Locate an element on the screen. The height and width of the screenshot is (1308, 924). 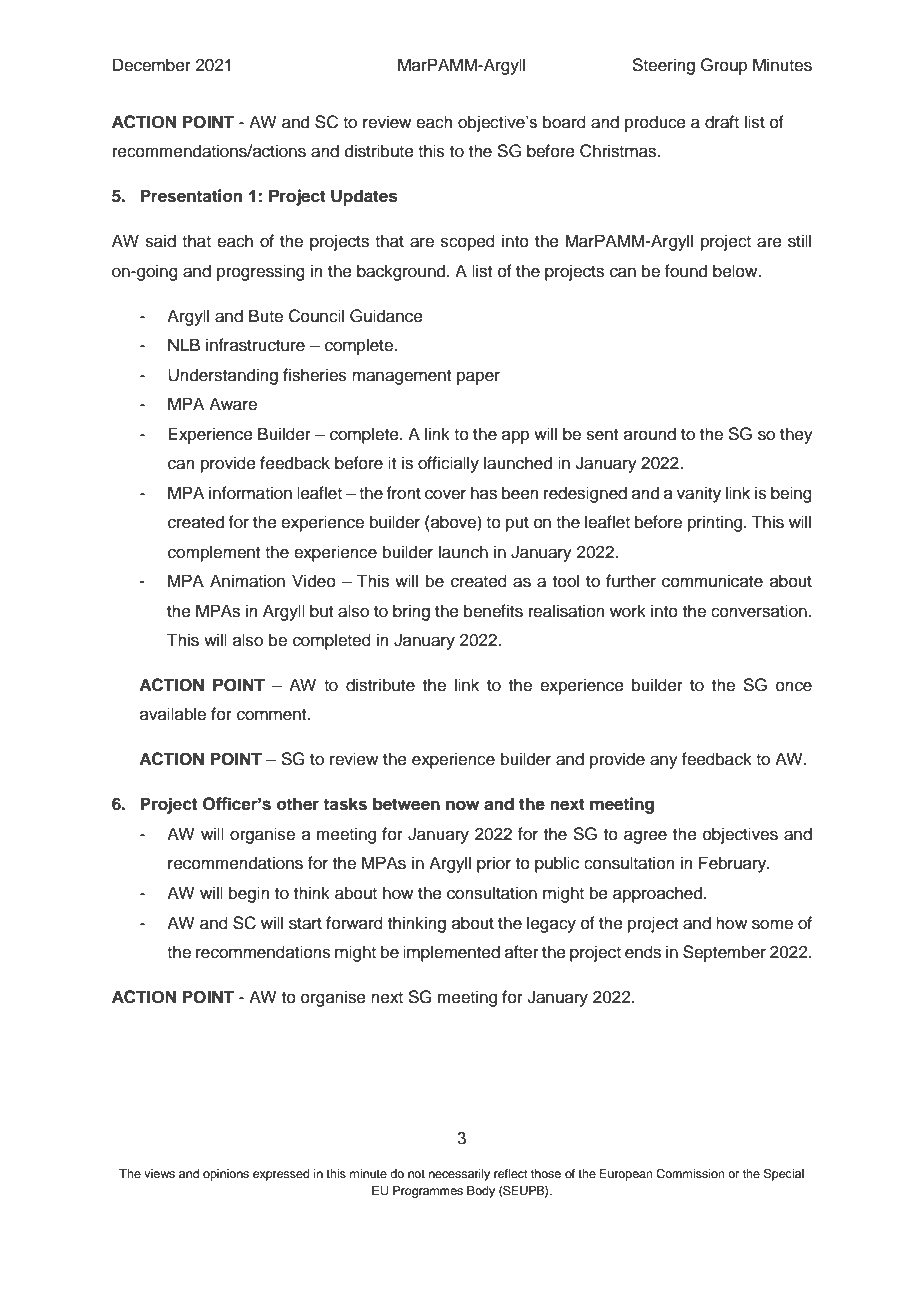
benefits is located at coordinates (493, 611).
